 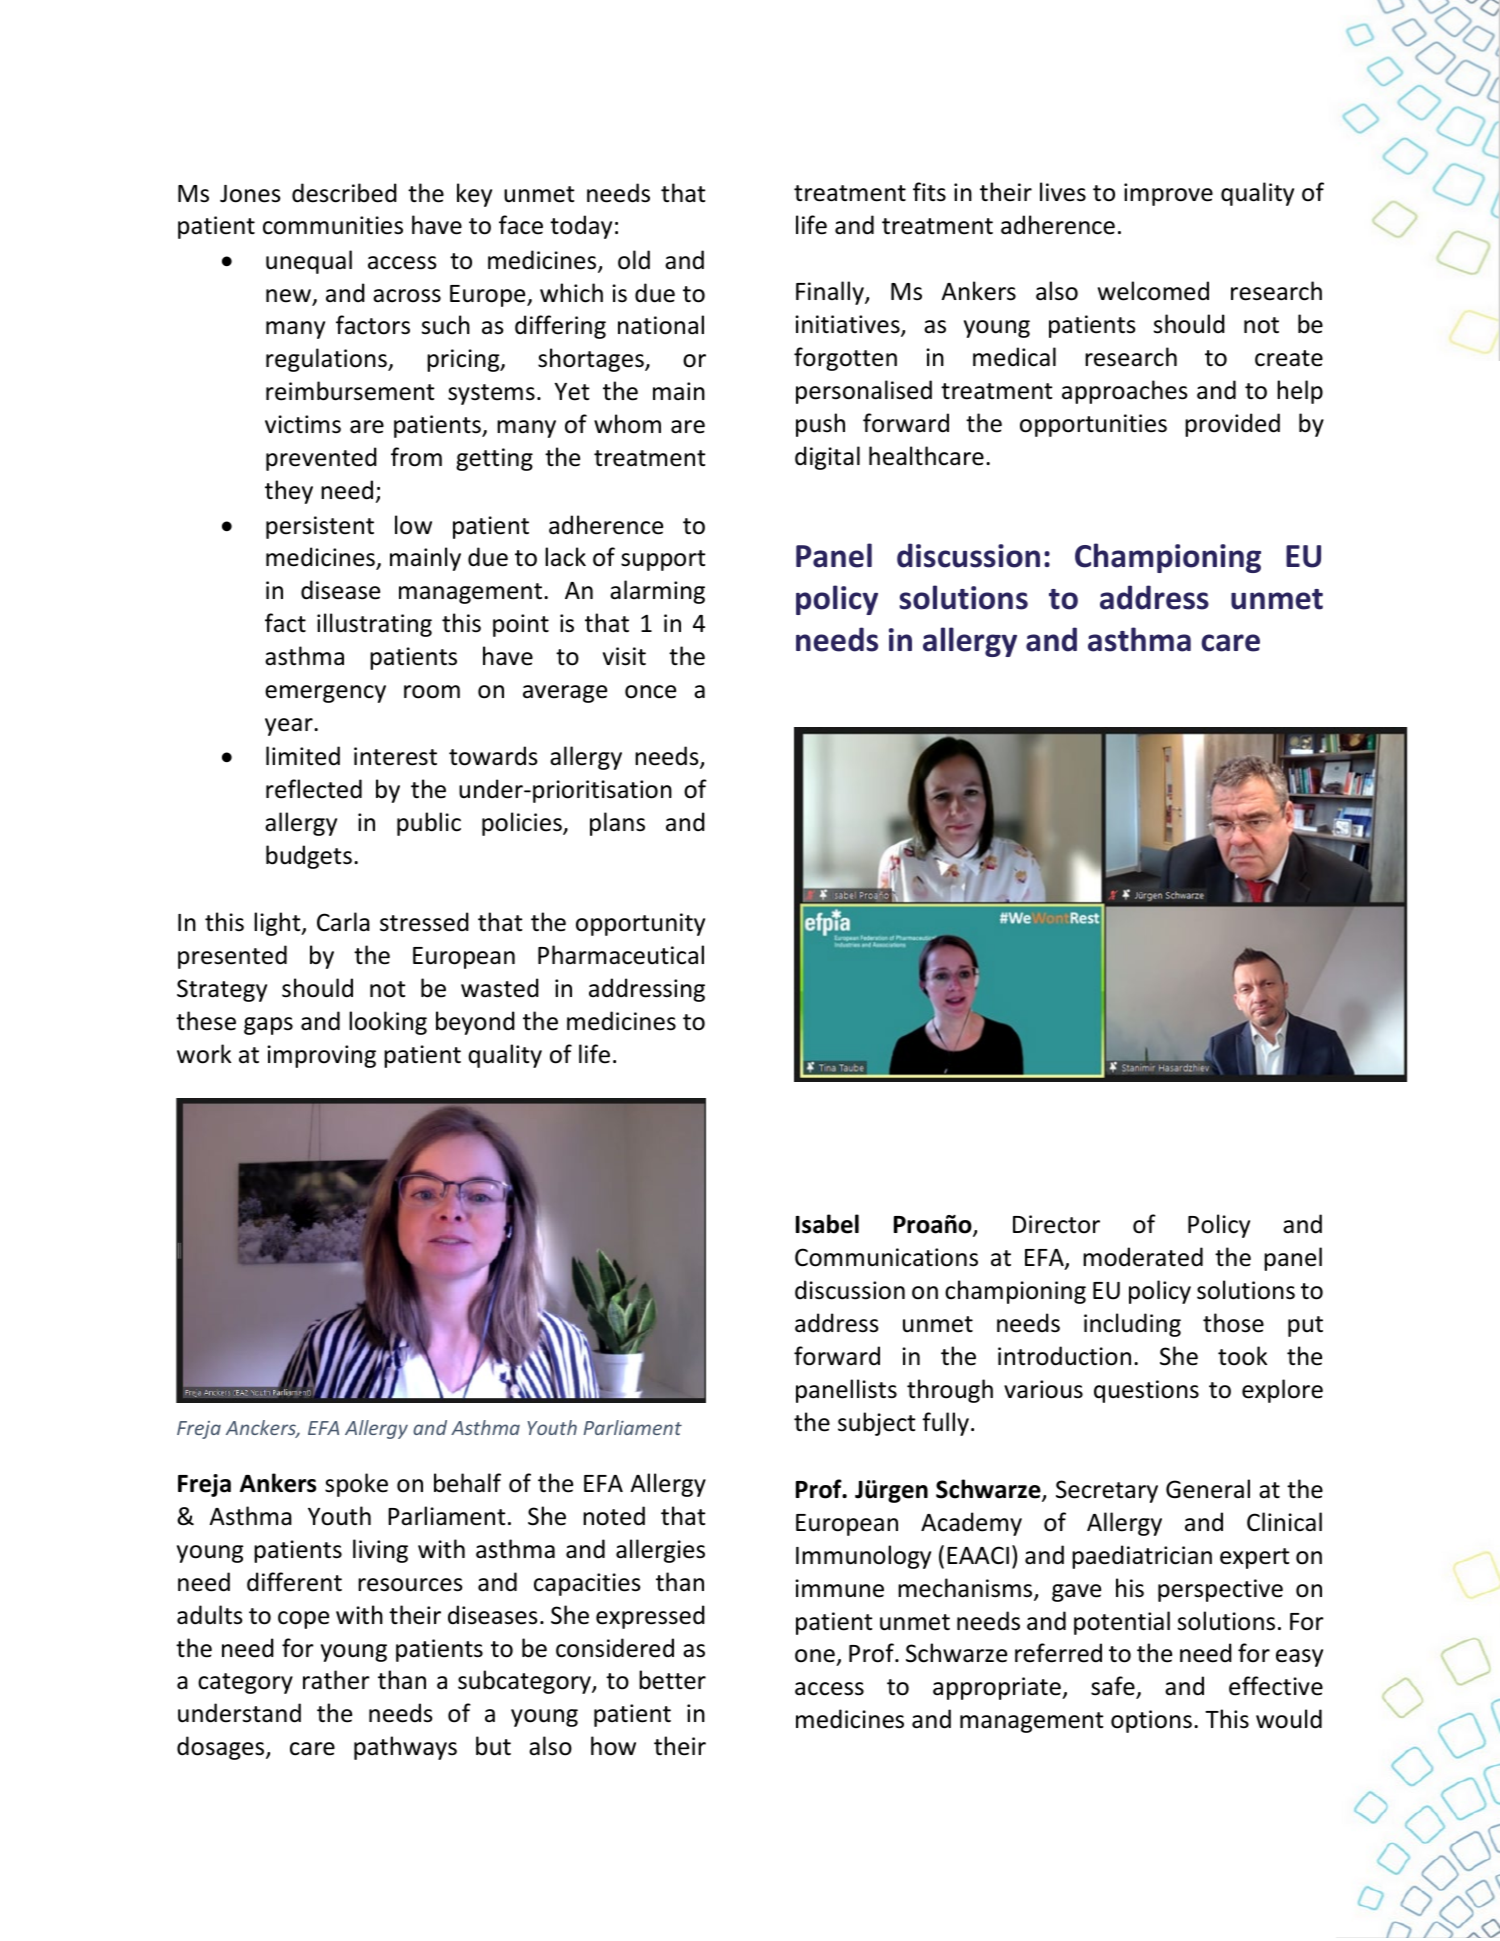 What do you see at coordinates (831, 293) in the screenshot?
I see `Finally` at bounding box center [831, 293].
